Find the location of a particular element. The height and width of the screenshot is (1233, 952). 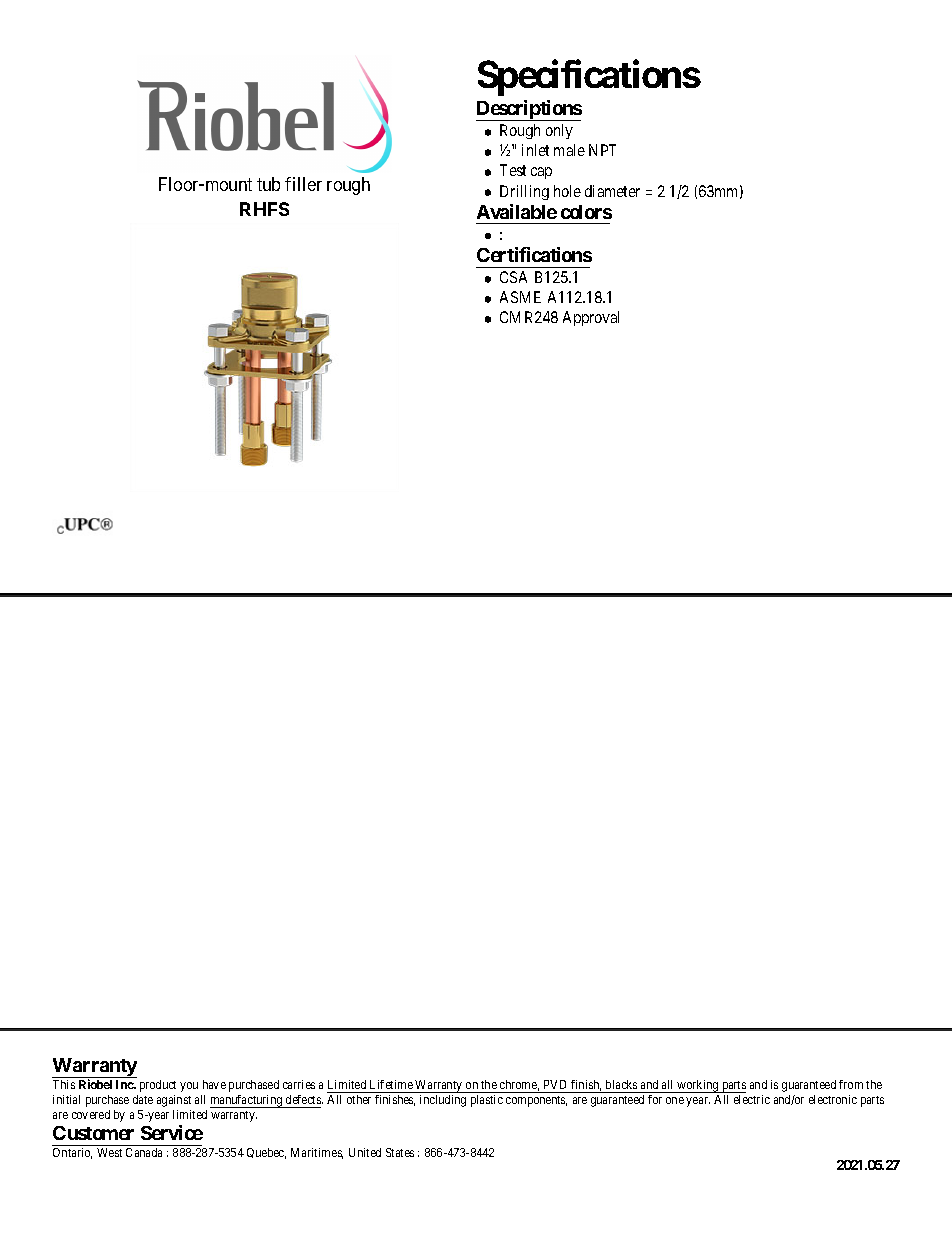

Available is located at coordinates (517, 211).
